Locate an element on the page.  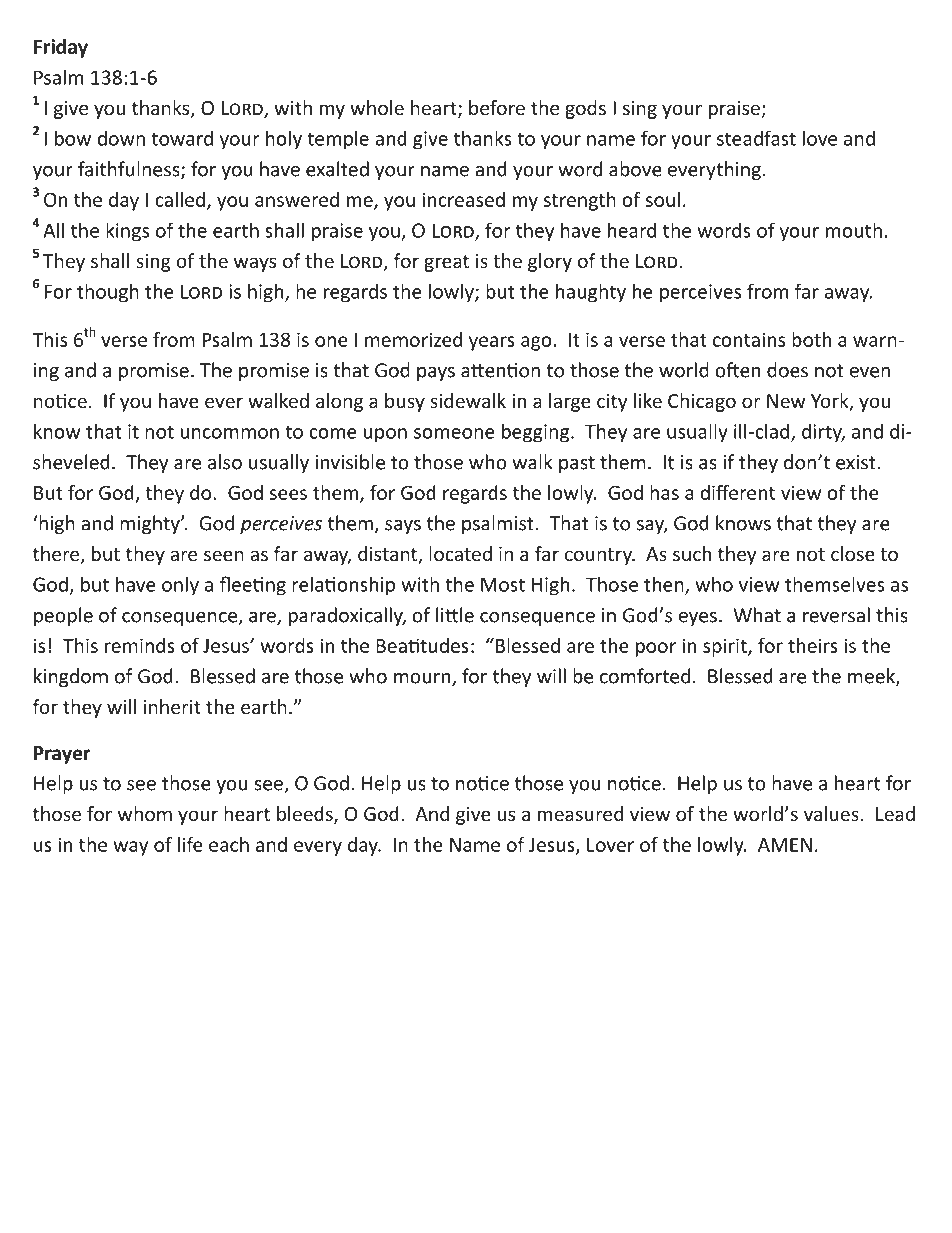
measured is located at coordinates (580, 813).
